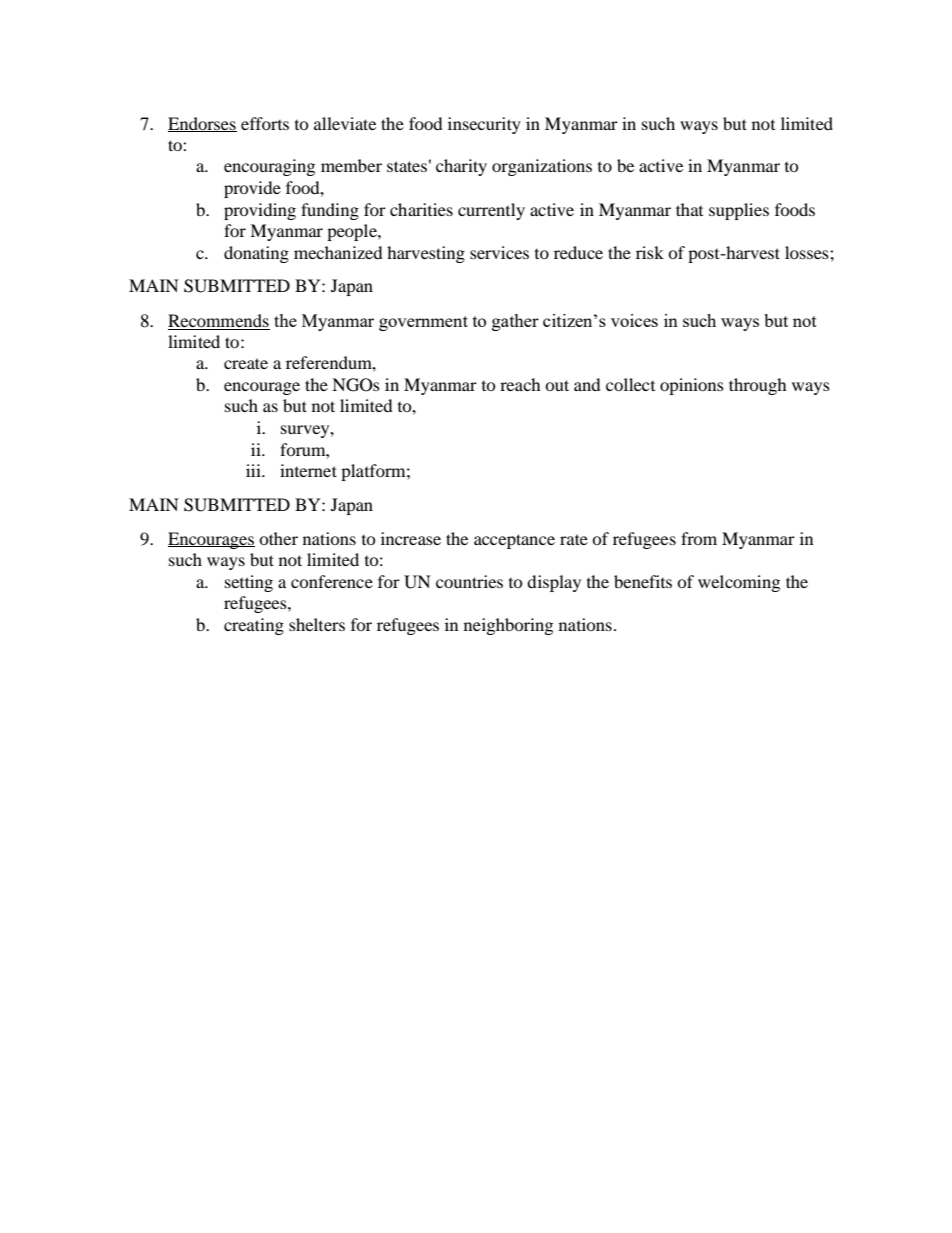 This document has width=952, height=1233. I want to click on through, so click(758, 386).
